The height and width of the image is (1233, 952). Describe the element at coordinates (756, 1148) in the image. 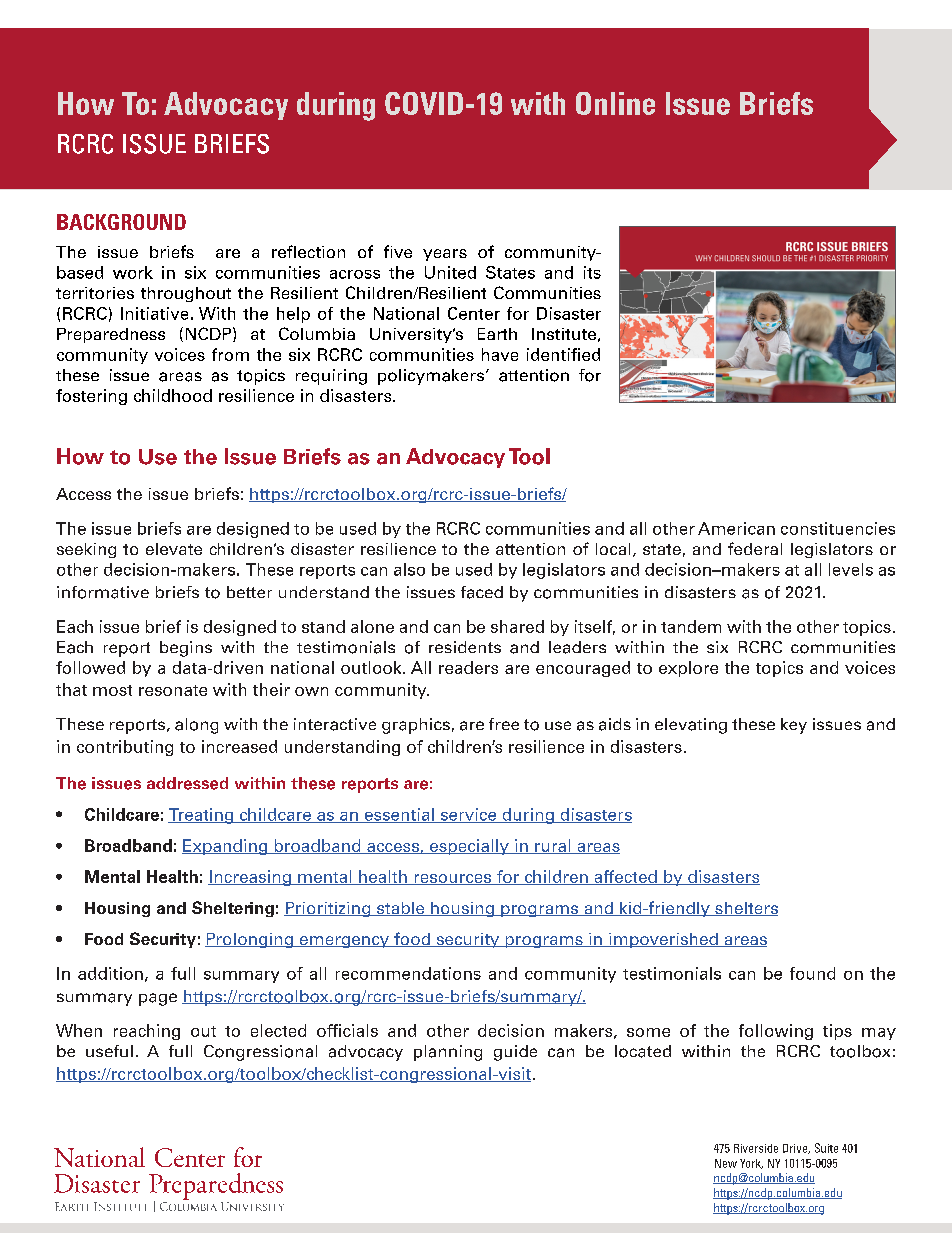

I see `Riverside` at that location.
